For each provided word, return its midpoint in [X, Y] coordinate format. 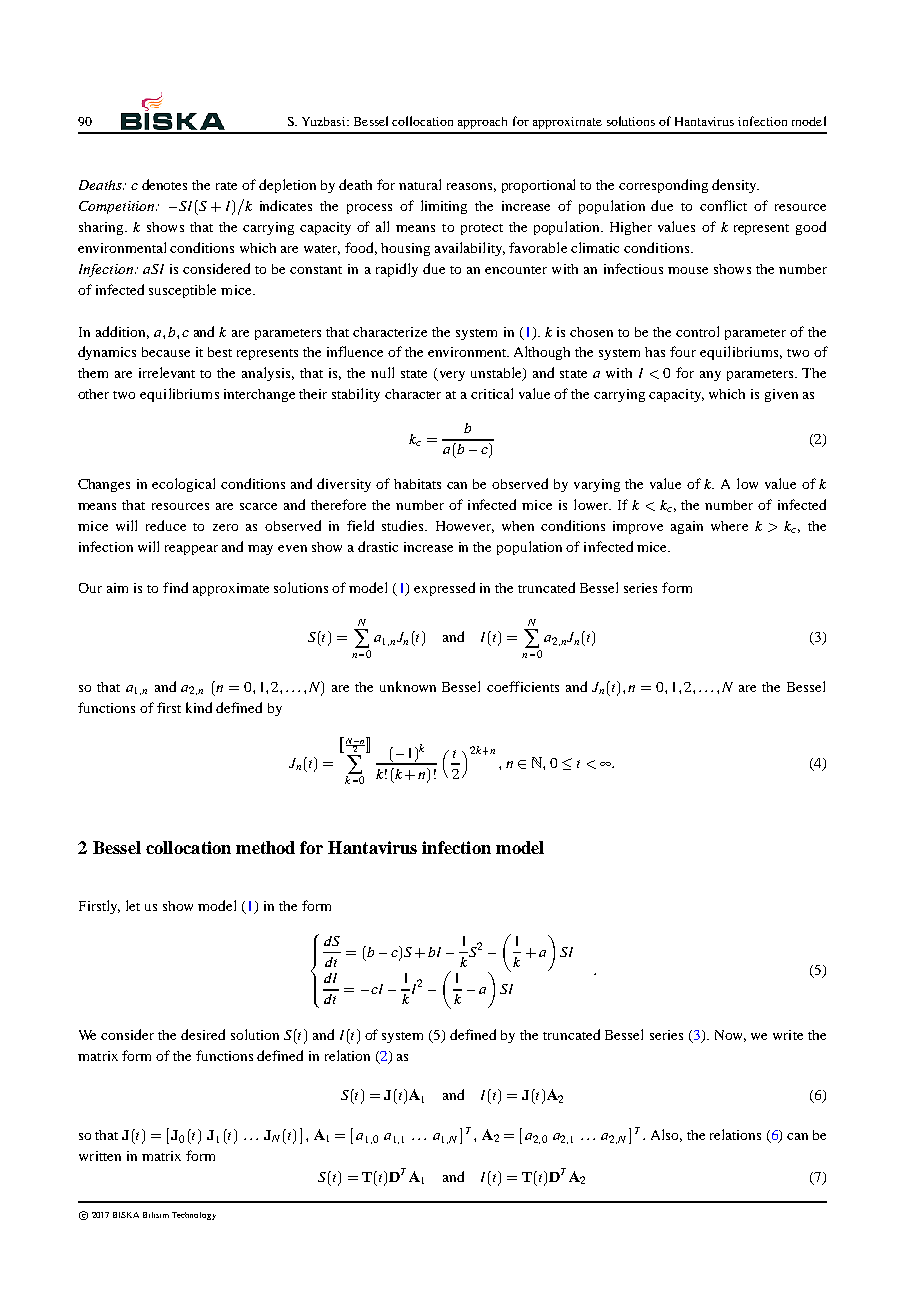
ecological [183, 485]
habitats [417, 484]
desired [203, 1034]
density [735, 186]
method [265, 847]
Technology [194, 1216]
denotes [164, 184]
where [729, 526]
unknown [408, 686]
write [788, 1035]
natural [420, 184]
